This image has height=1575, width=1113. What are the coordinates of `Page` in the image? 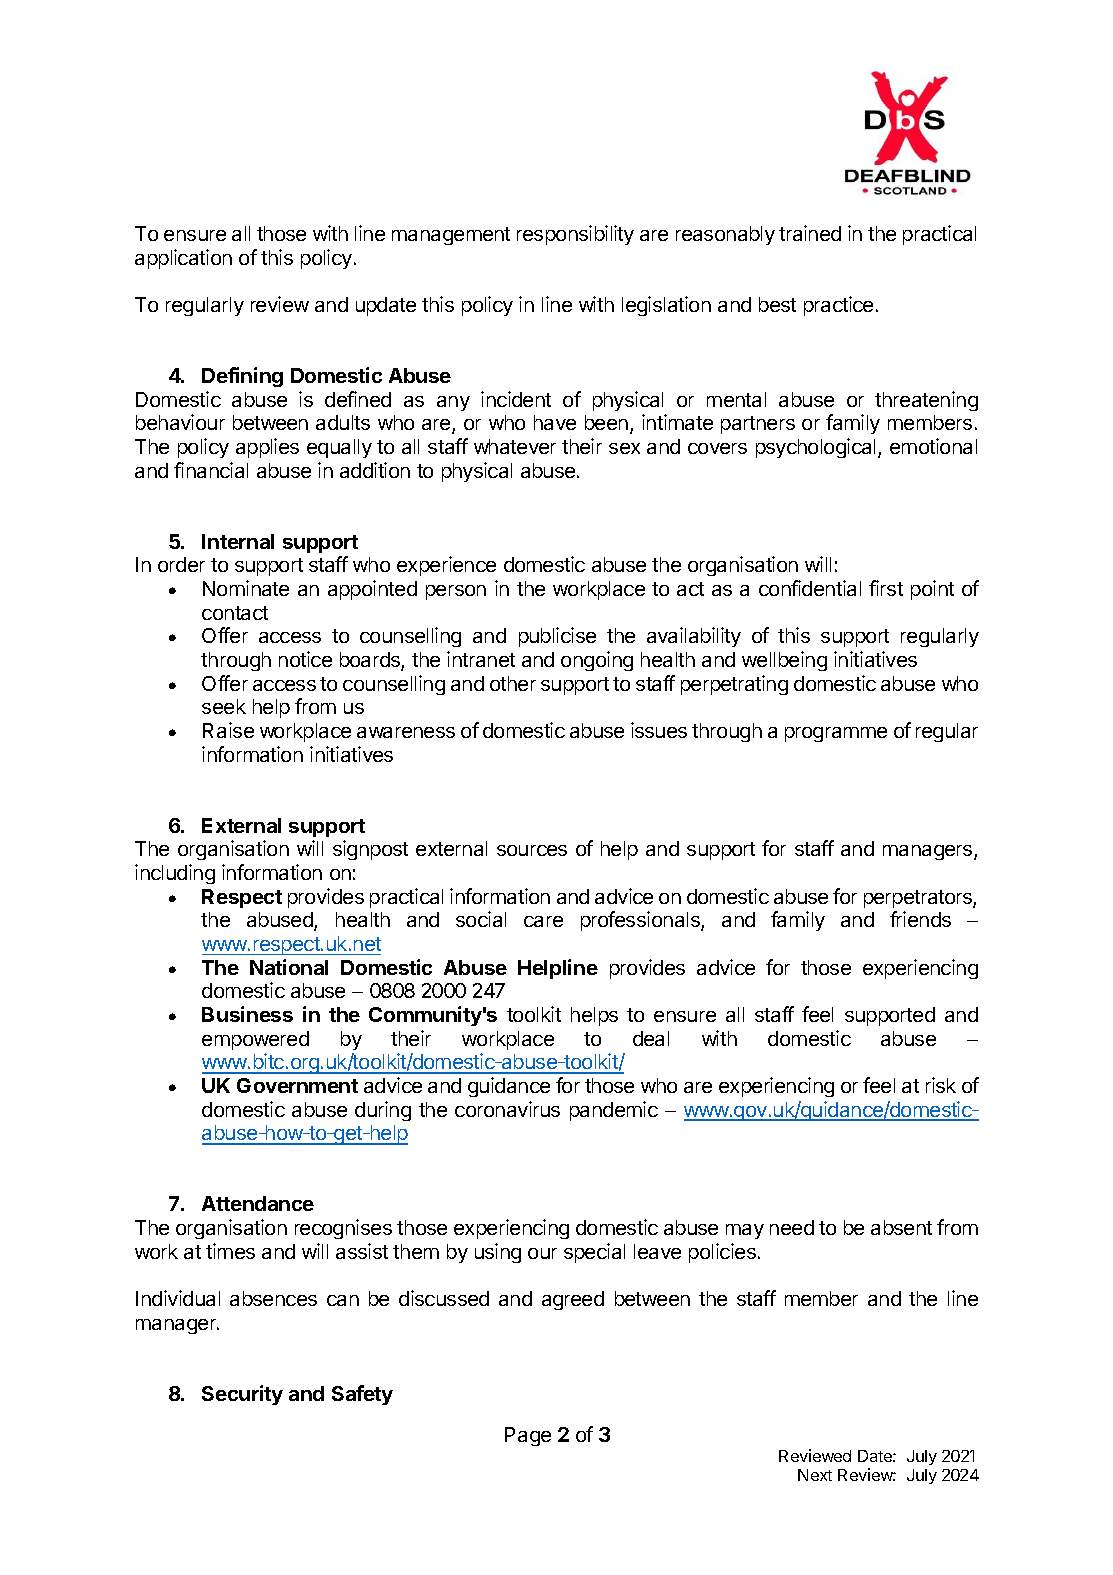 It's located at (528, 1436).
